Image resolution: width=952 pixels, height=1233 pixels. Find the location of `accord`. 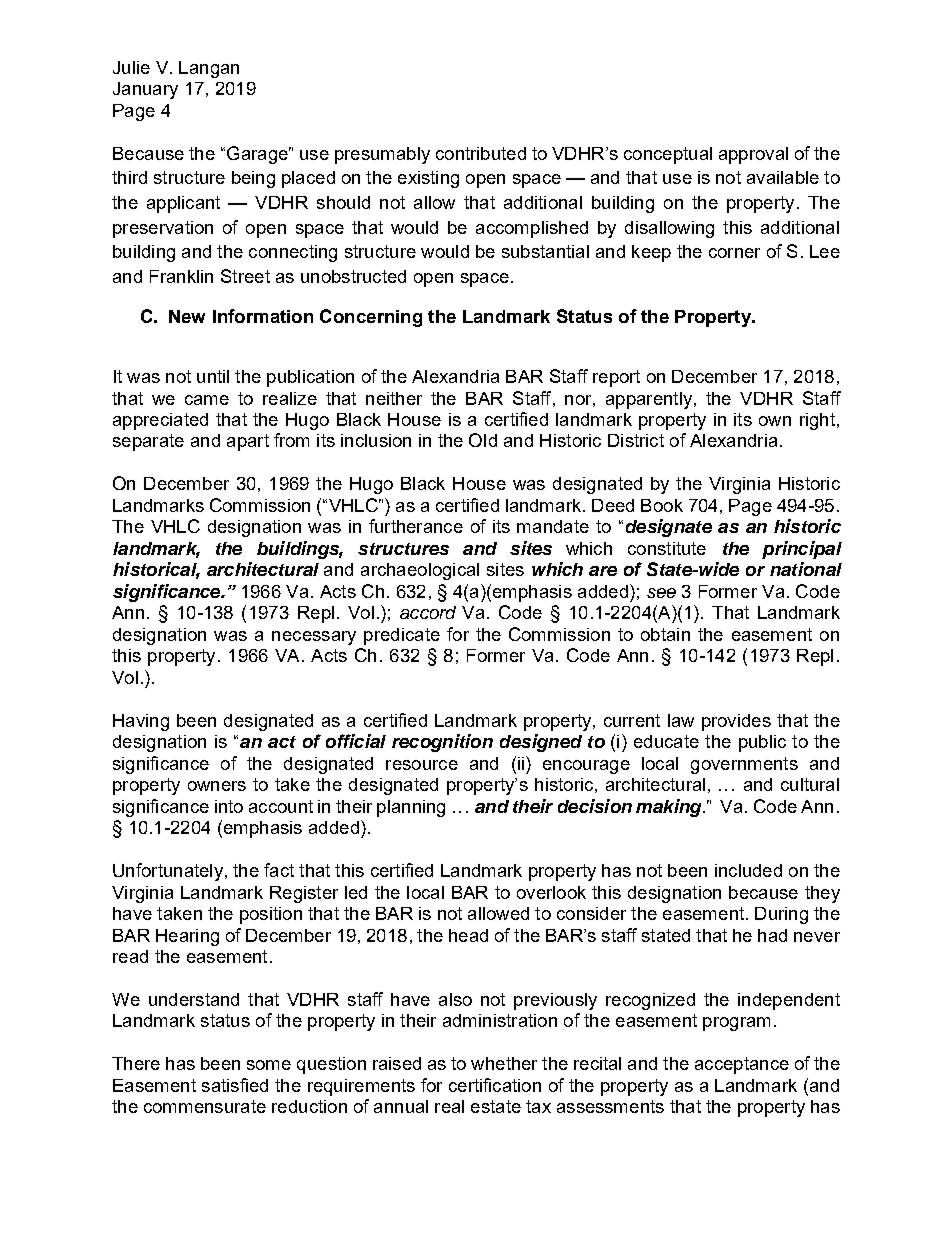

accord is located at coordinates (428, 612).
